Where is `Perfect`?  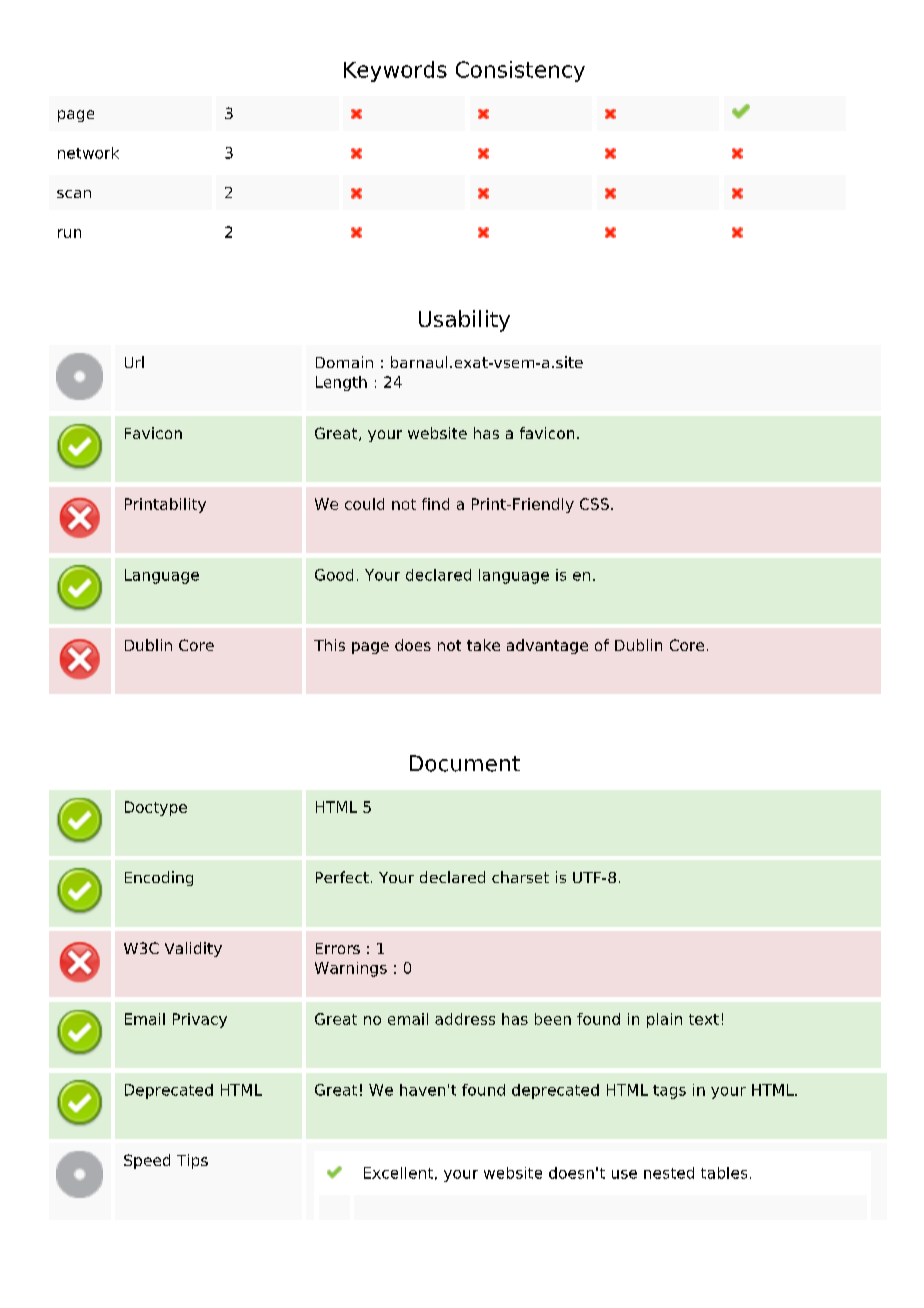 Perfect is located at coordinates (342, 877).
